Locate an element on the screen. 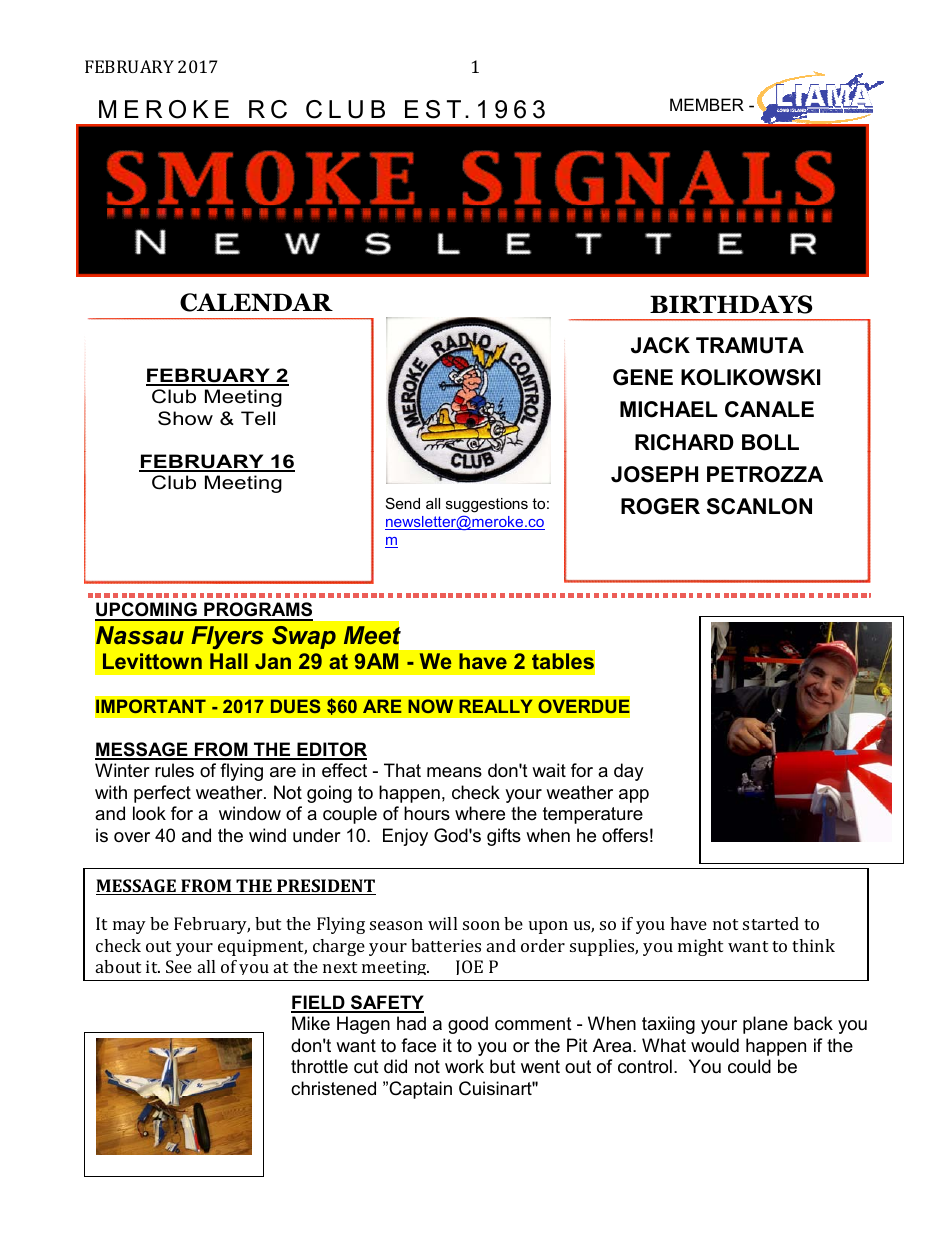  MEMBER is located at coordinates (707, 104).
